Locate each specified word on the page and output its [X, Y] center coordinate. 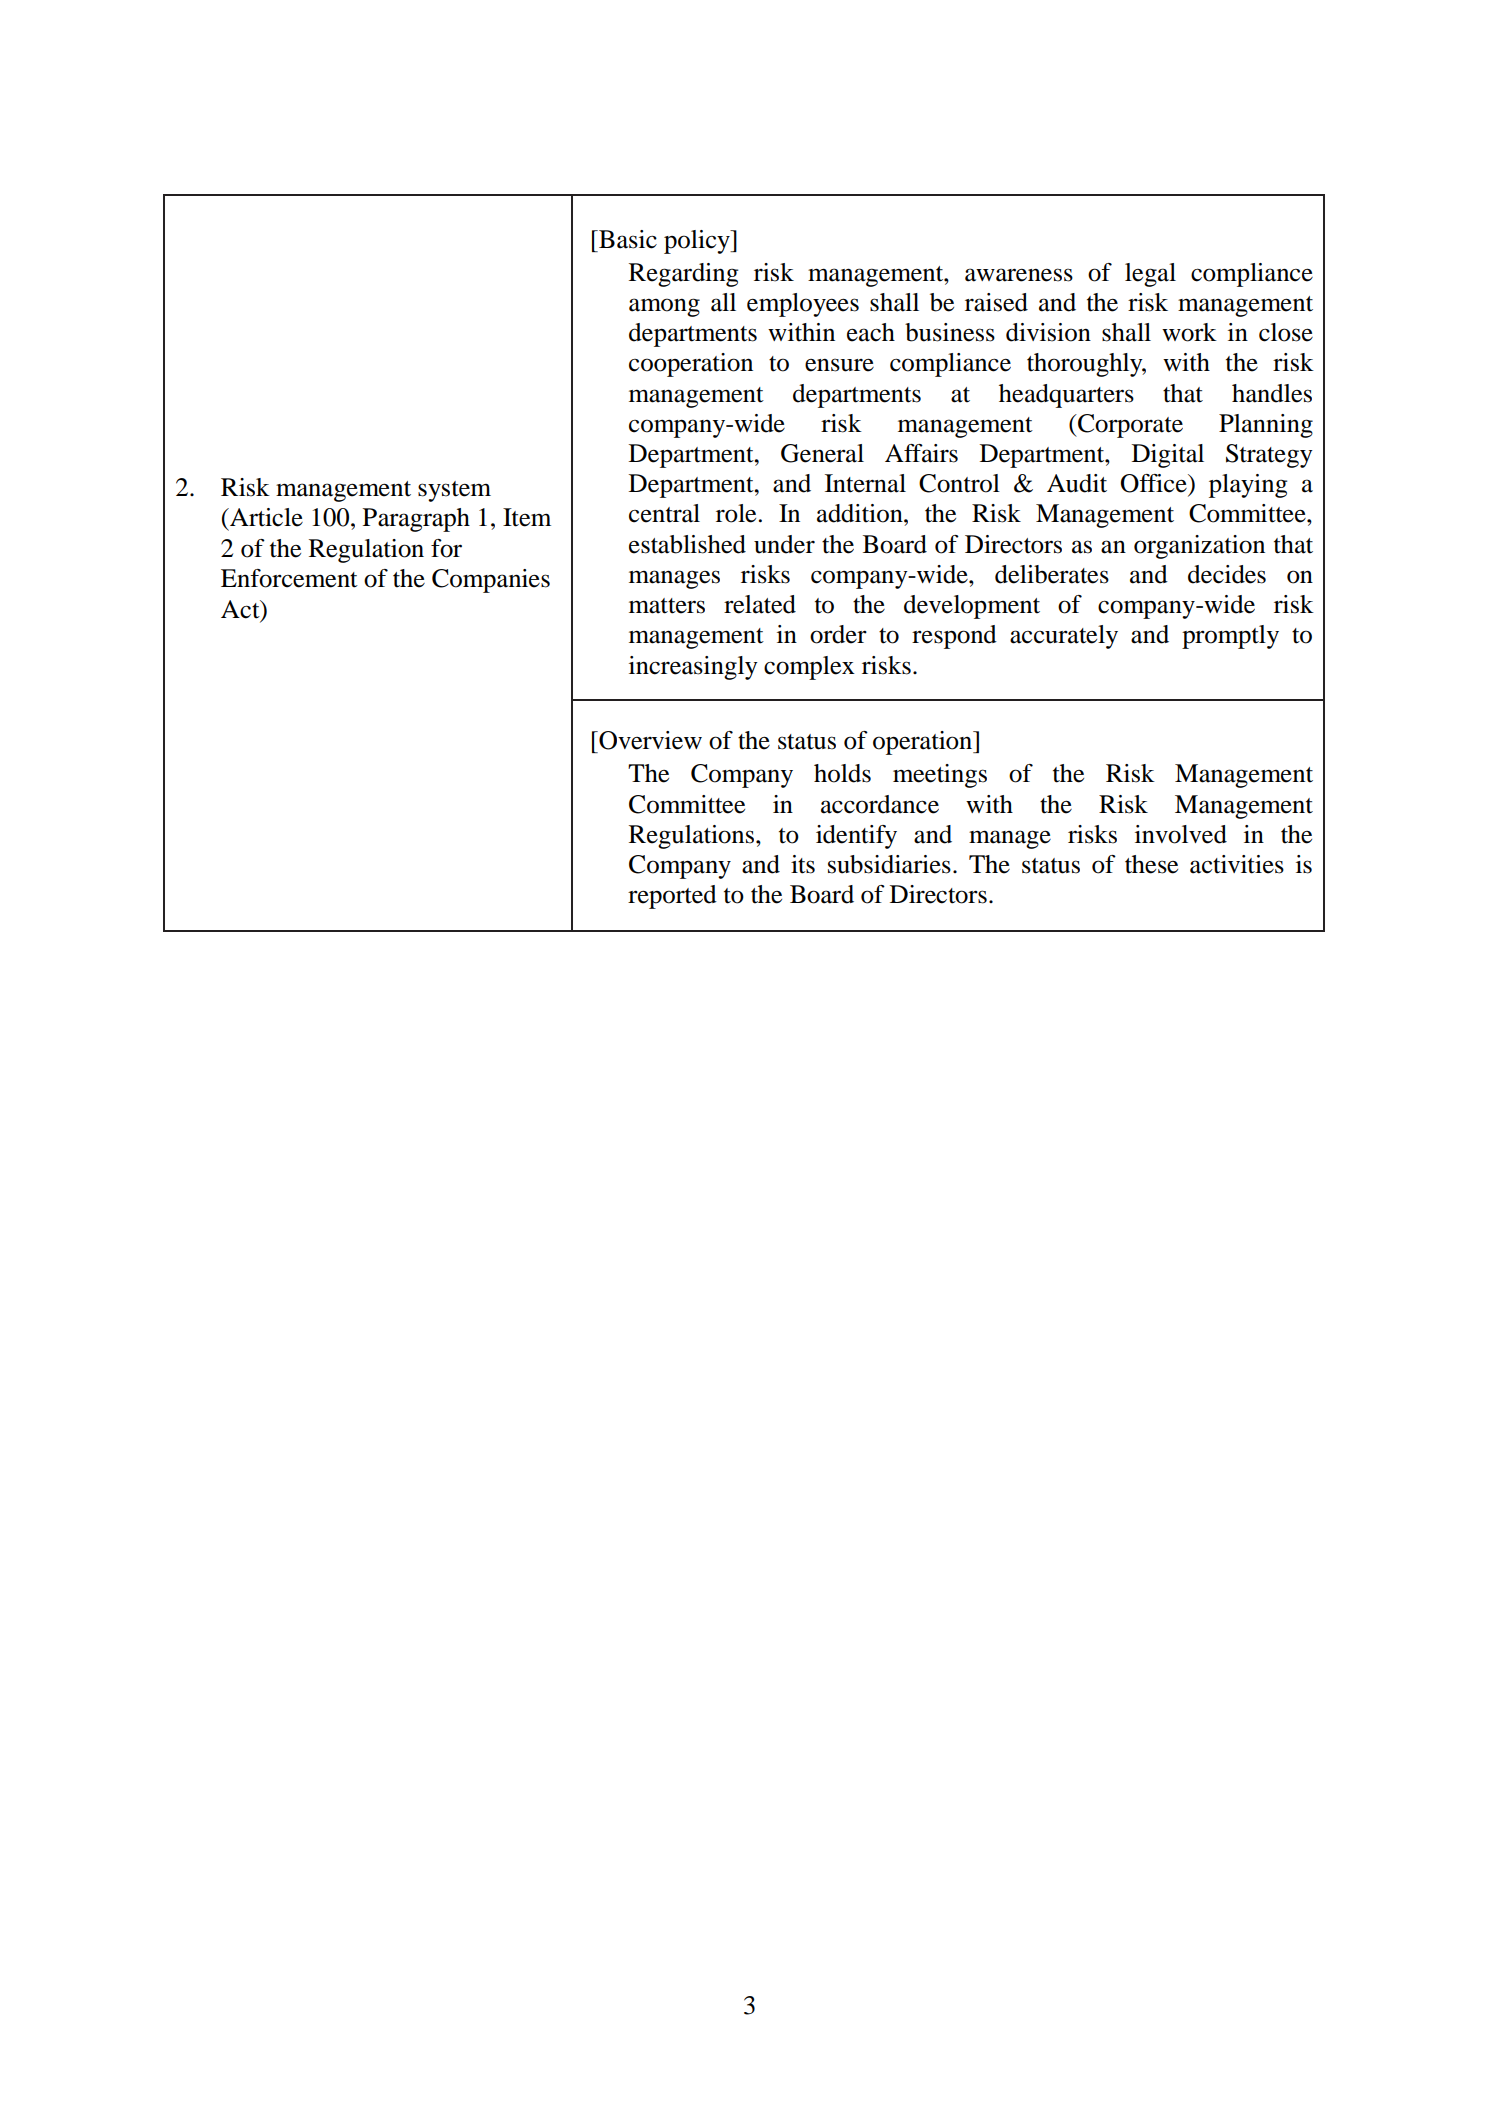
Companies [491, 581]
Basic [627, 239]
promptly [1230, 637]
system [454, 491]
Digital [1168, 456]
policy [698, 242]
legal [1150, 275]
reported [672, 897]
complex [809, 668]
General [822, 453]
